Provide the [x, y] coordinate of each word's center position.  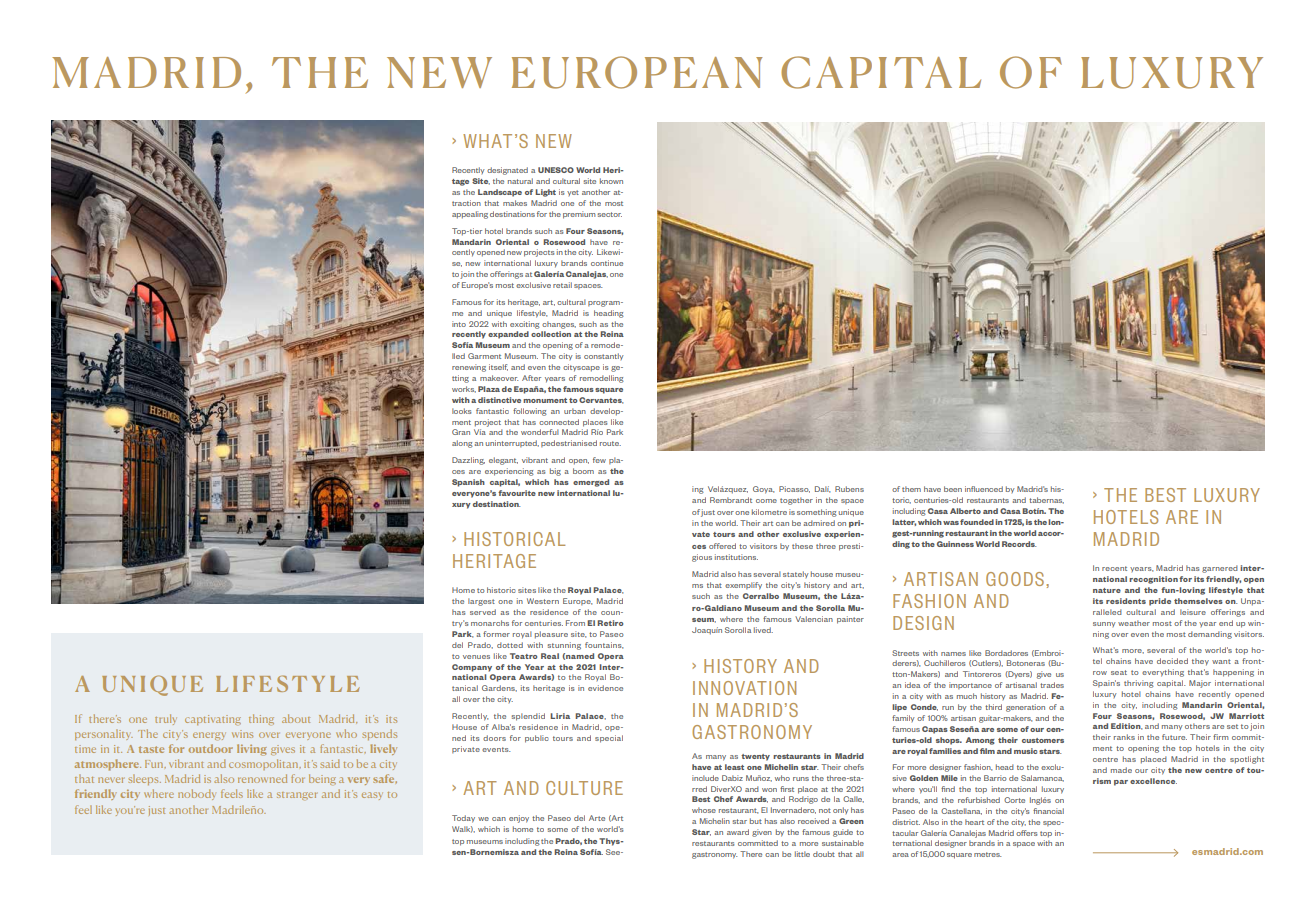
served [483, 612]
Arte [597, 818]
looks [461, 411]
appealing [470, 215]
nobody [196, 794]
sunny [1104, 624]
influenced [984, 489]
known [611, 181]
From [575, 623]
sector [610, 214]
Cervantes [601, 400]
